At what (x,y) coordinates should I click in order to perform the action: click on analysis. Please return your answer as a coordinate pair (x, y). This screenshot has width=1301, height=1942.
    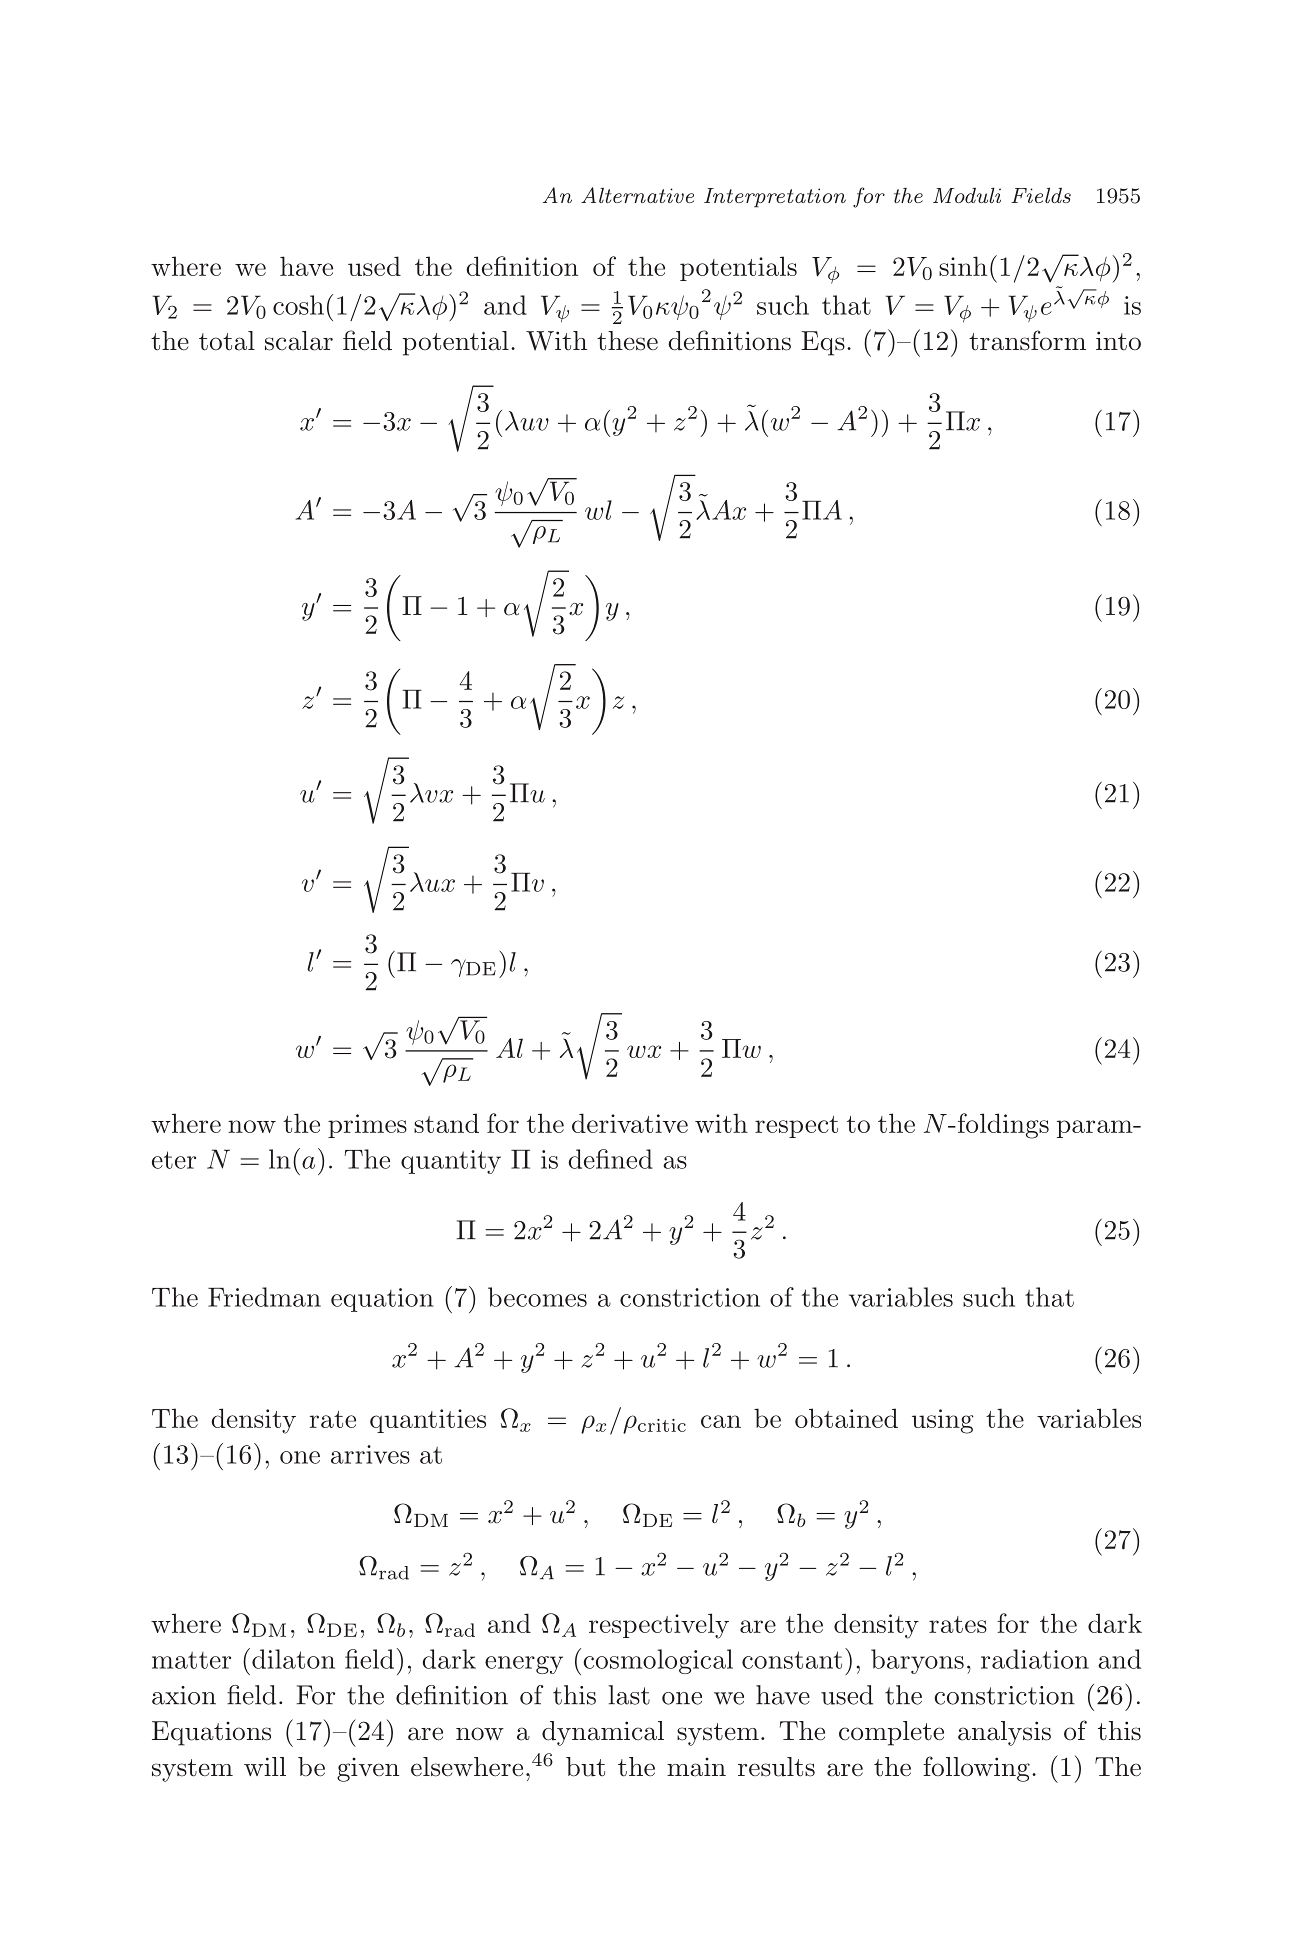
    Looking at the image, I should click on (1004, 1733).
